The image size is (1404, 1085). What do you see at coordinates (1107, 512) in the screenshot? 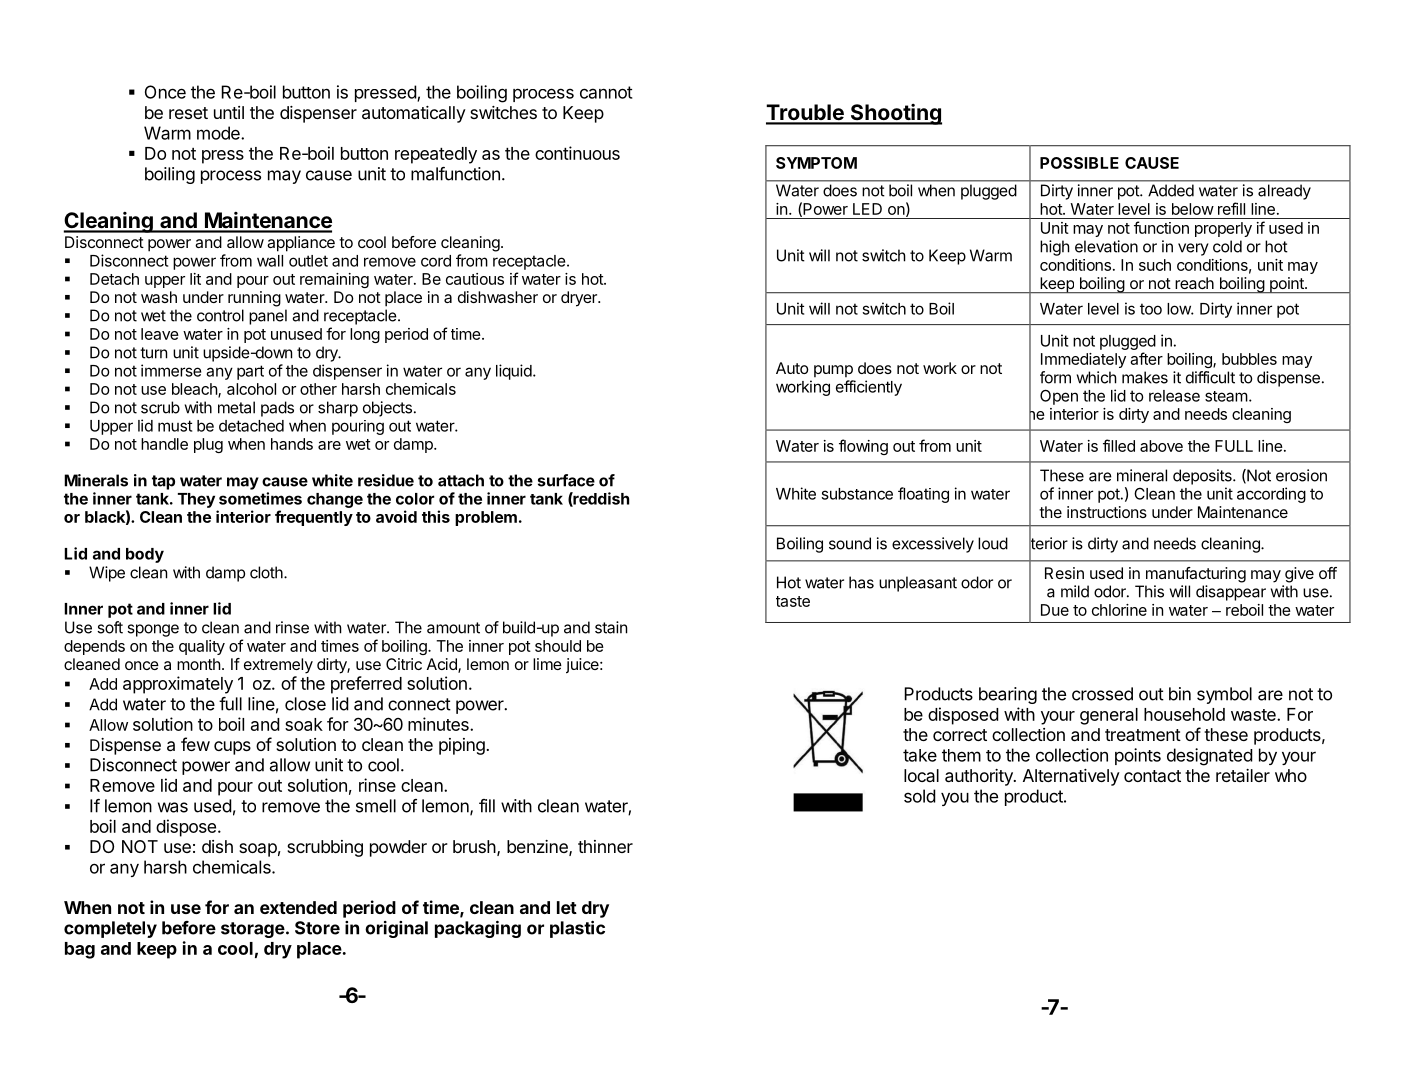
I see `instructions` at bounding box center [1107, 512].
